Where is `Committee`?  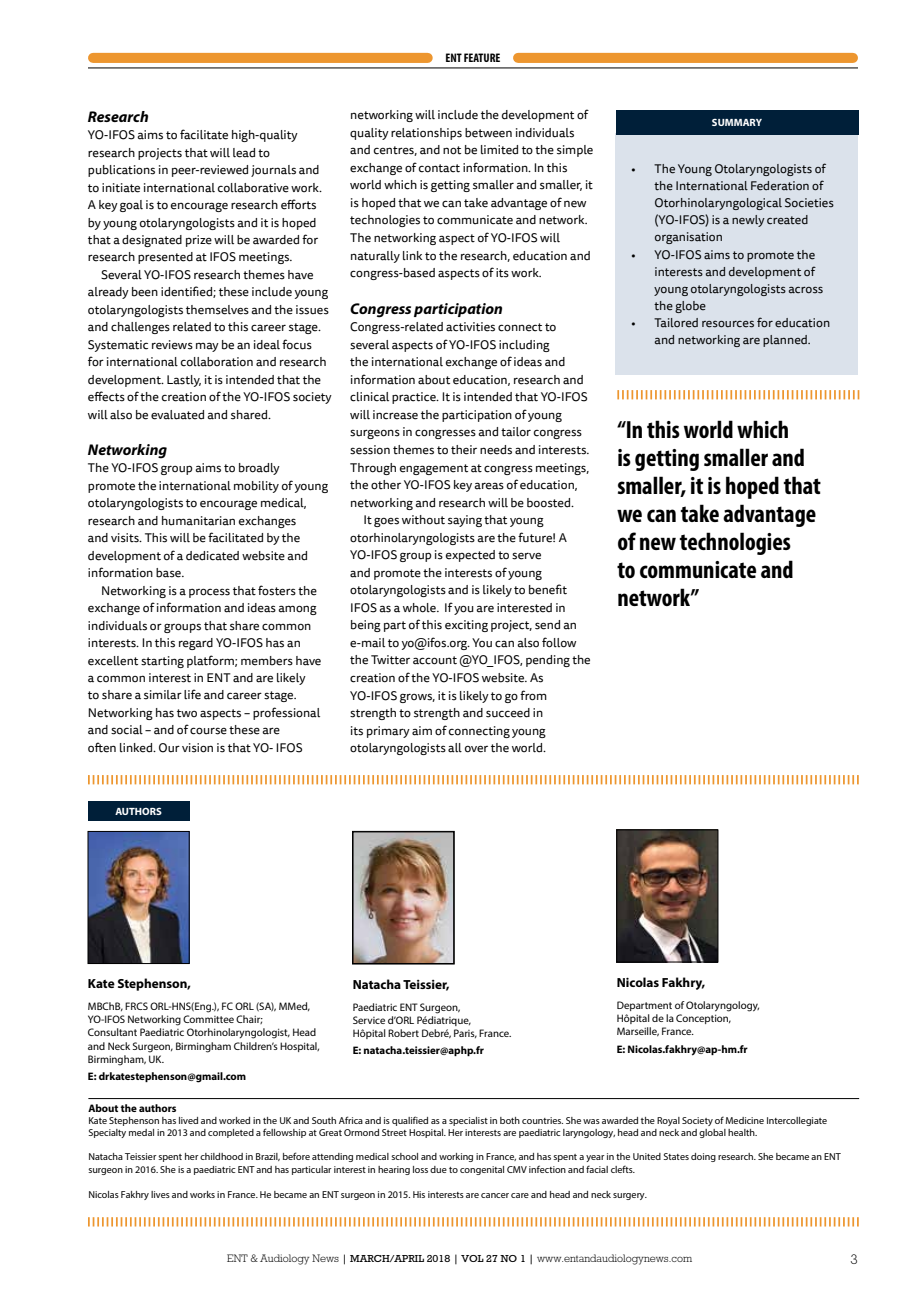
Committee is located at coordinates (208, 1019).
